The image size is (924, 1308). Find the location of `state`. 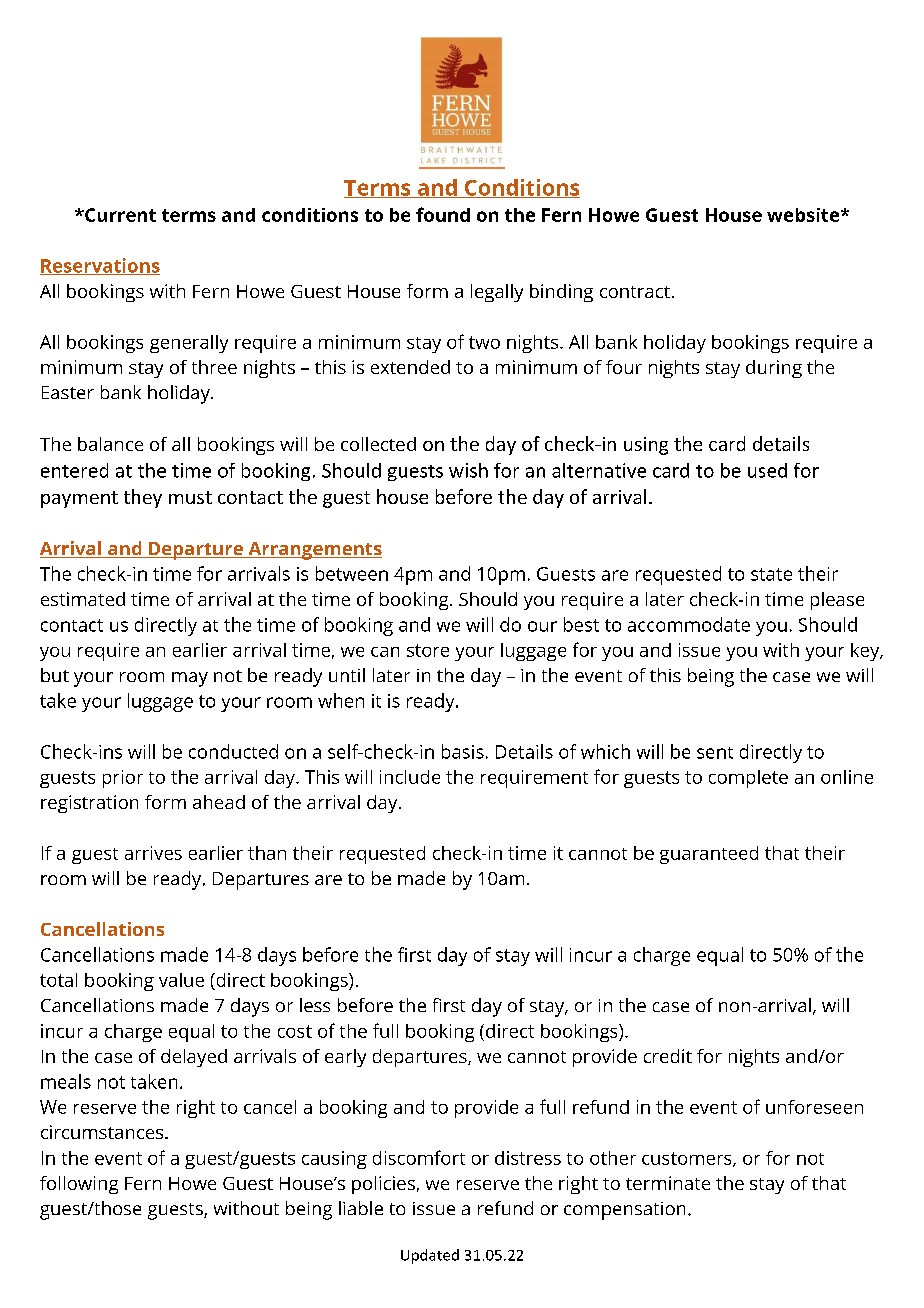

state is located at coordinates (771, 574).
